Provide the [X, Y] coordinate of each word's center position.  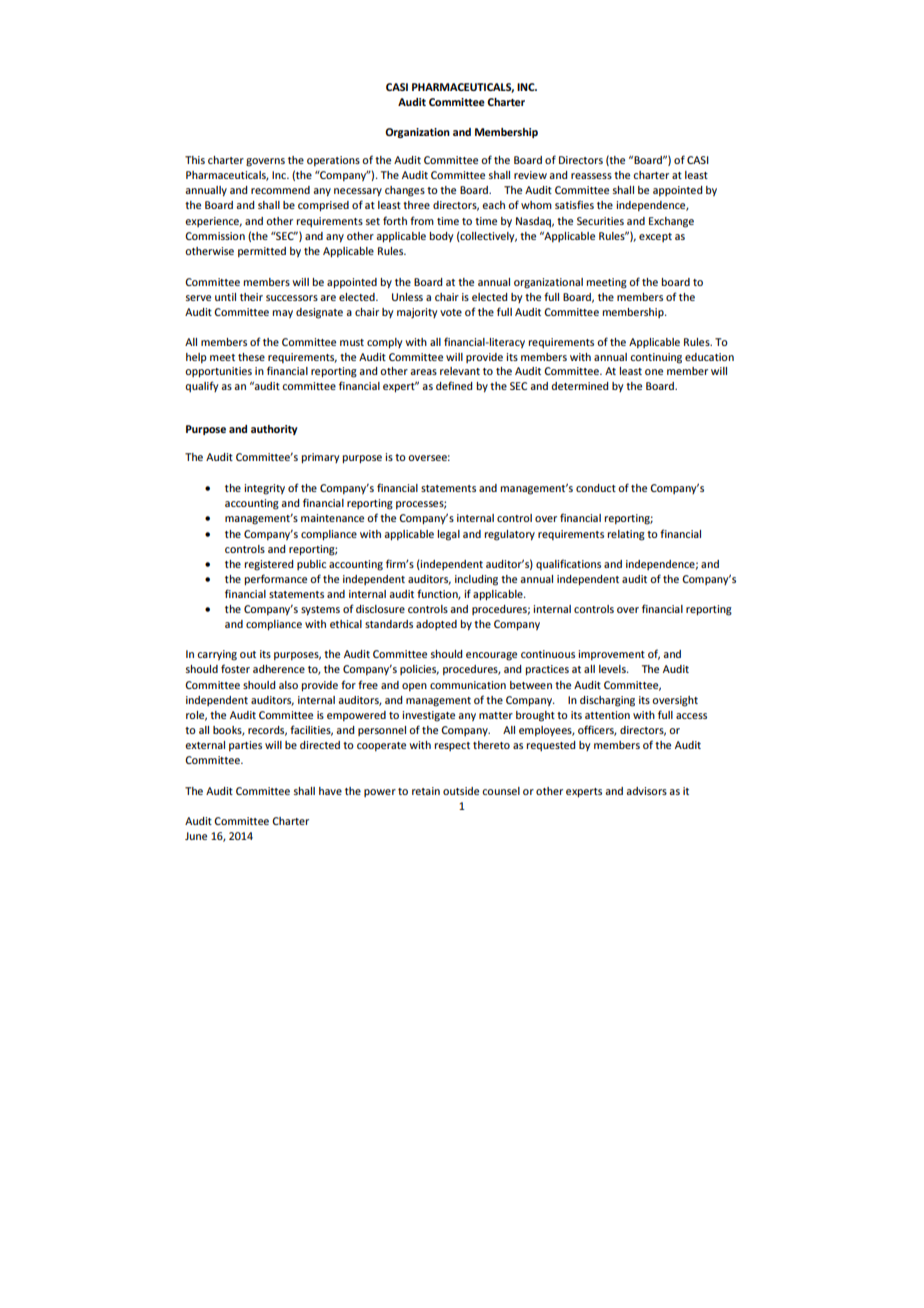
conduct [596, 488]
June [196, 836]
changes [405, 191]
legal [448, 535]
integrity [264, 489]
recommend [280, 190]
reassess [591, 176]
